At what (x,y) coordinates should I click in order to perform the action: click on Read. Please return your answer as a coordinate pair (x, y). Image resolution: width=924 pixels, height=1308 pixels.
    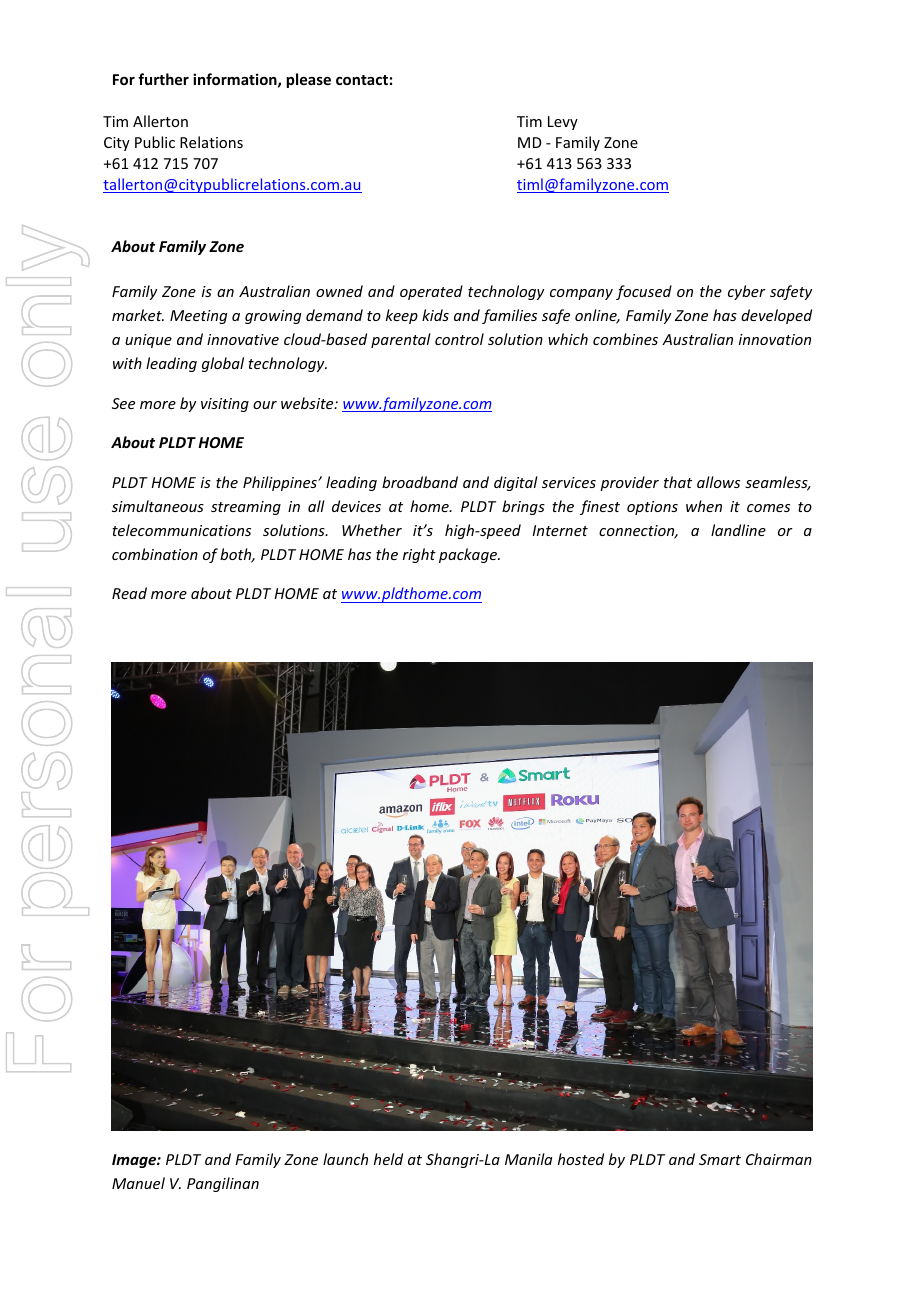
    Looking at the image, I should click on (129, 593).
